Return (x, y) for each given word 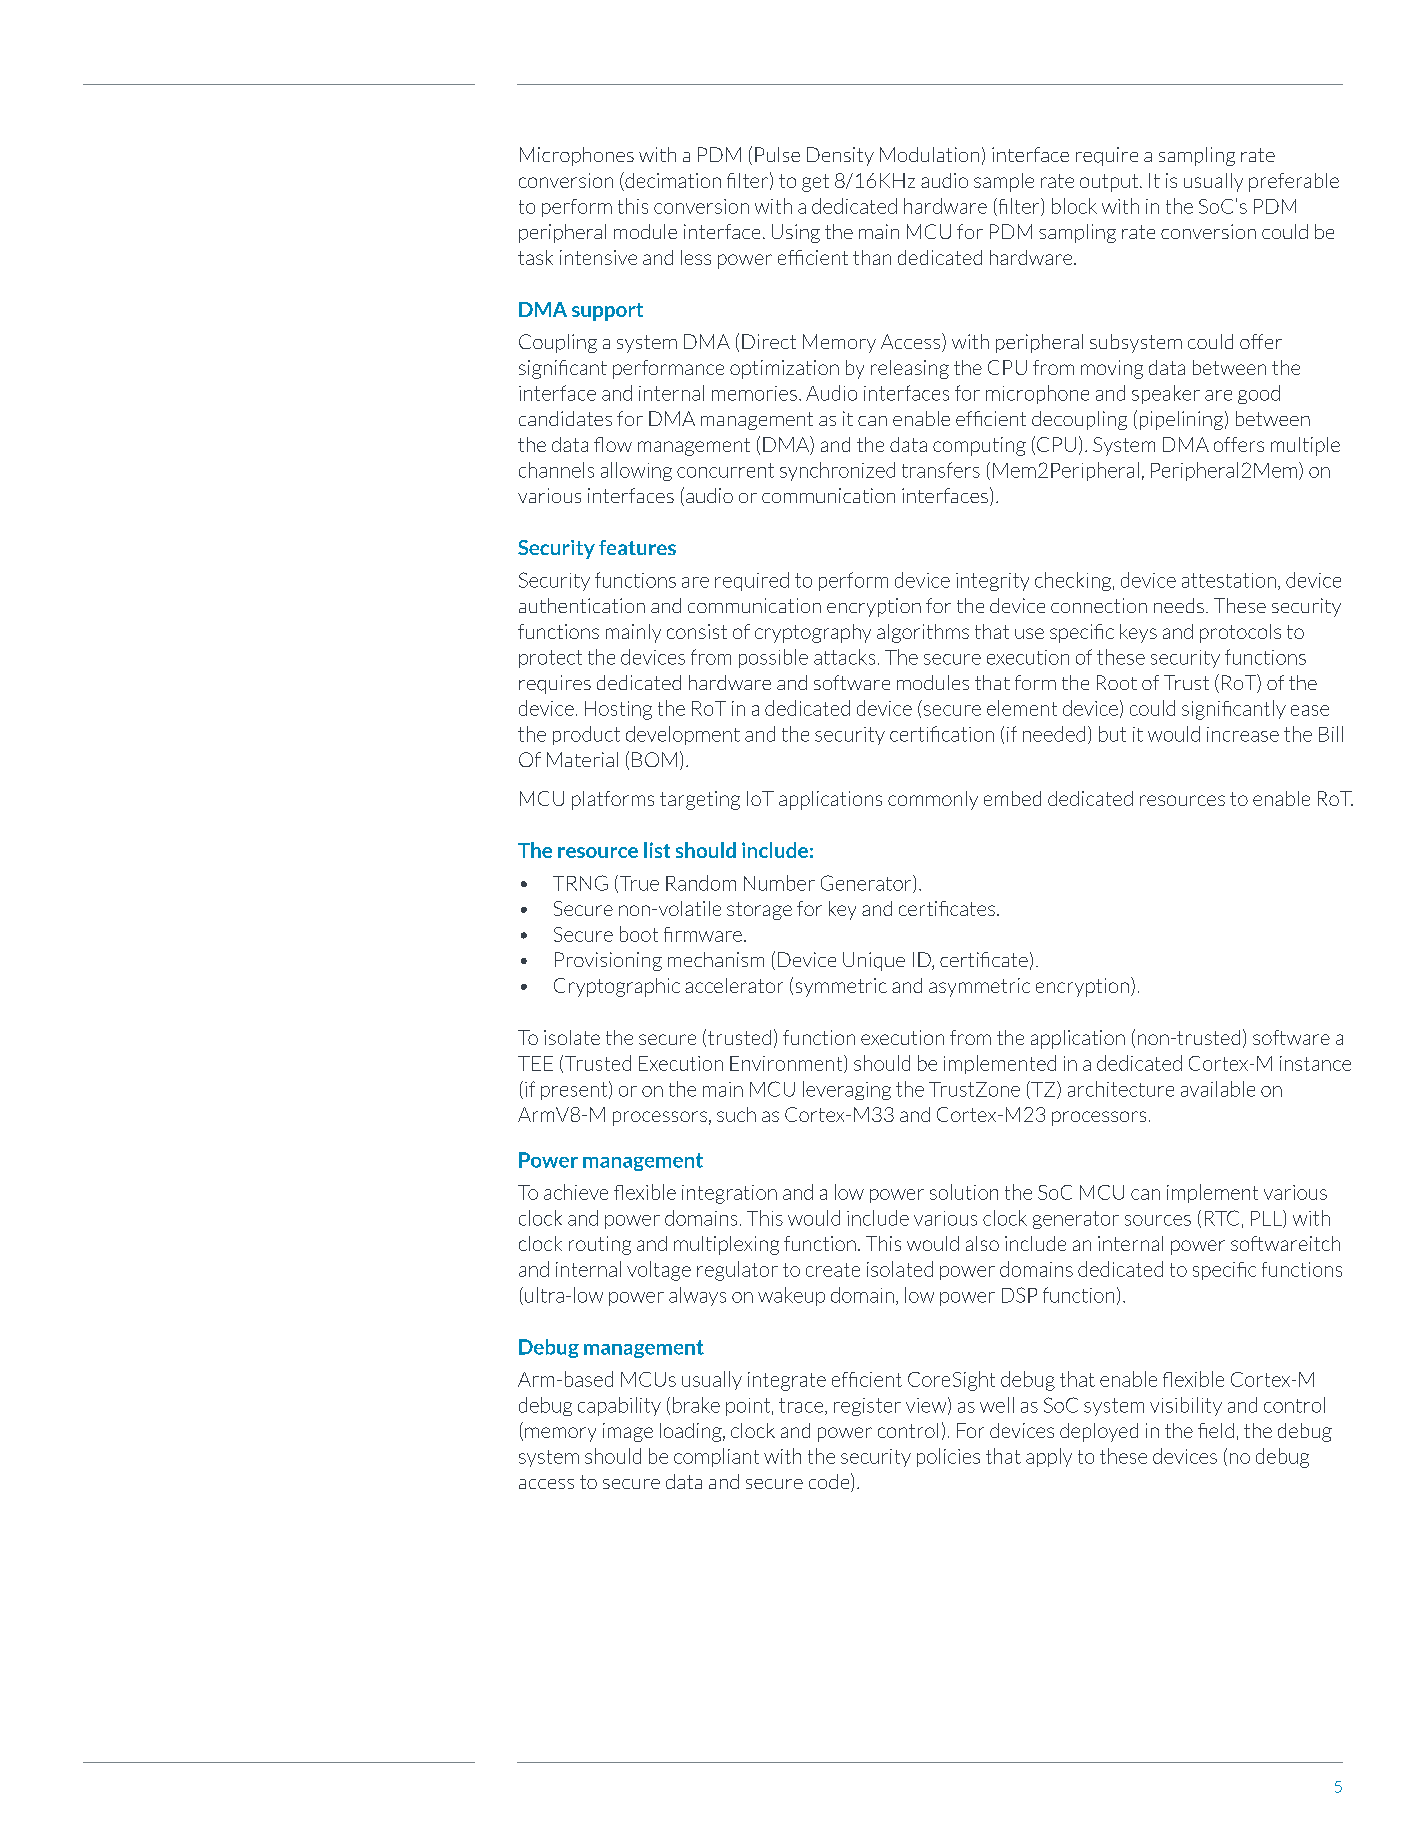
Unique (874, 961)
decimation (672, 181)
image (628, 1432)
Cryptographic (617, 987)
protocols (1240, 633)
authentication (582, 605)
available (1218, 1089)
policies (948, 1457)
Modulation (929, 154)
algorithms (923, 633)
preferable (1294, 182)
